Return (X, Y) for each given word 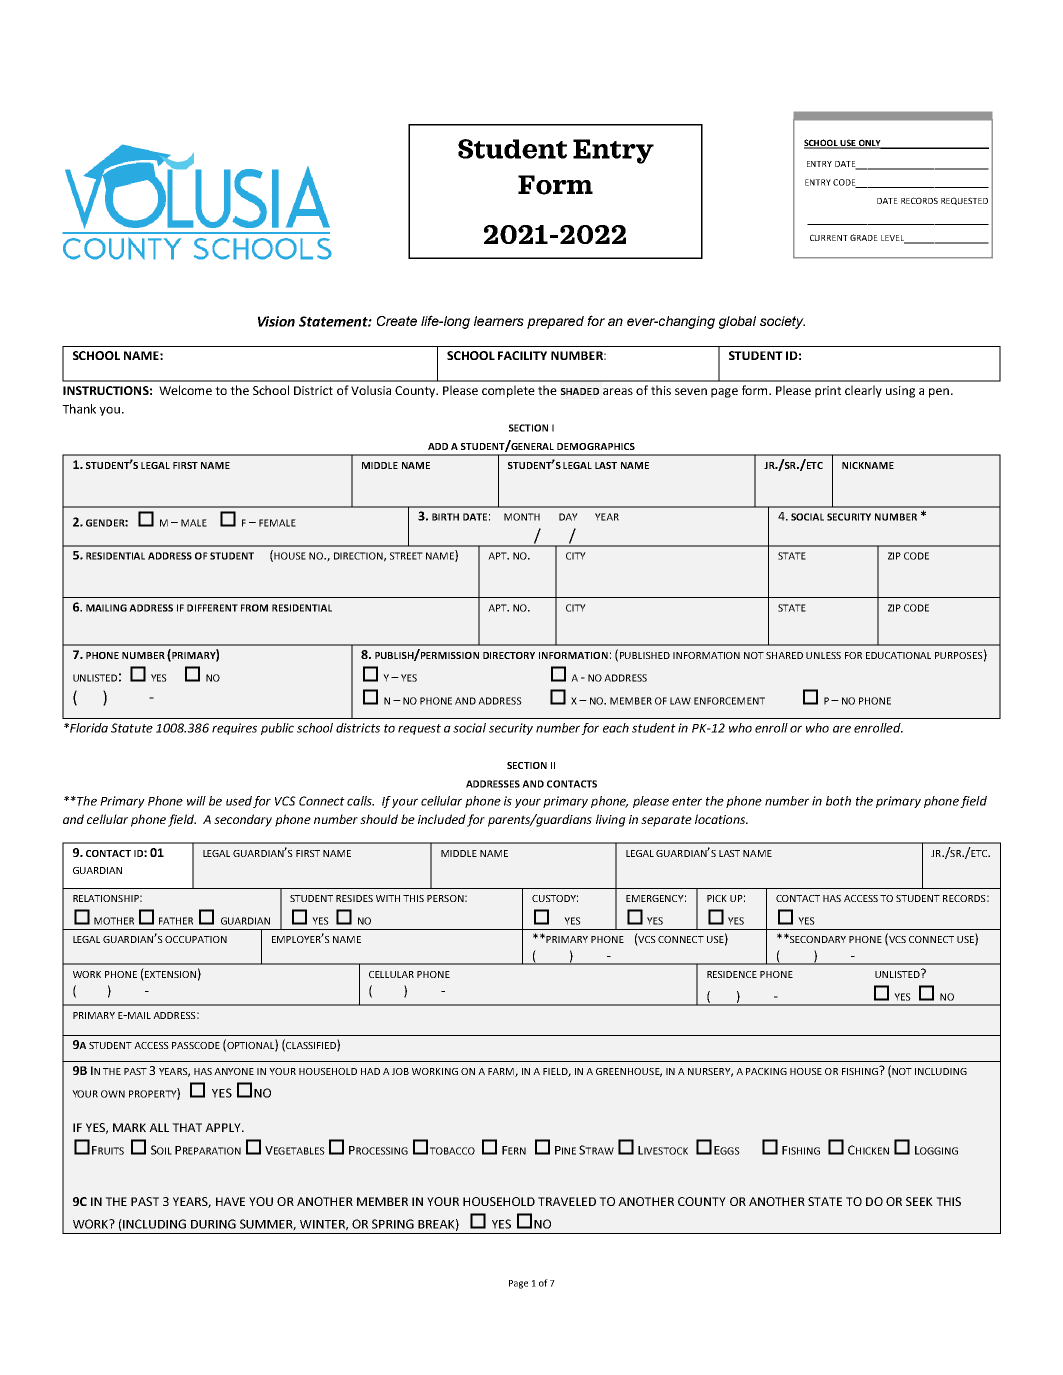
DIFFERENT (212, 608)
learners (499, 321)
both (838, 801)
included (442, 819)
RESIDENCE (732, 974)
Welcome (185, 390)
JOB (400, 1071)
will (196, 801)
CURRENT (829, 237)
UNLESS (823, 655)
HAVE (230, 1201)
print (828, 392)
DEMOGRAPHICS (596, 446)
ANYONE (234, 1071)
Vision (276, 321)
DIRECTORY (509, 655)
